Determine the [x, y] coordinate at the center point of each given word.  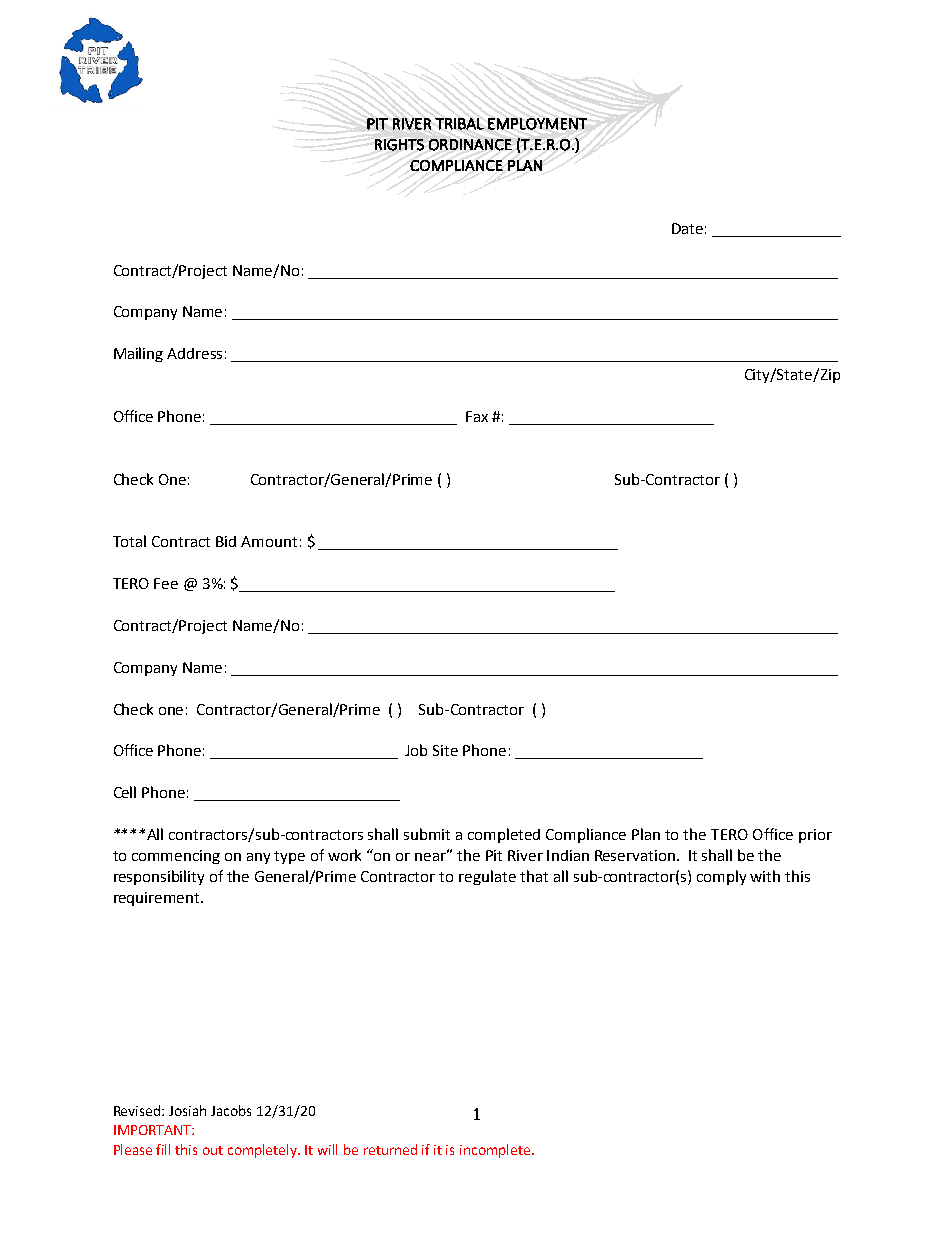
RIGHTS [399, 145]
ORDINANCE [470, 145]
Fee [166, 583]
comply [721, 877]
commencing [176, 857]
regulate [487, 877]
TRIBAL [459, 124]
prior [815, 836]
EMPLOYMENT [537, 124]
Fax [477, 416]
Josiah [187, 1110]
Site [445, 750]
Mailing [138, 354]
